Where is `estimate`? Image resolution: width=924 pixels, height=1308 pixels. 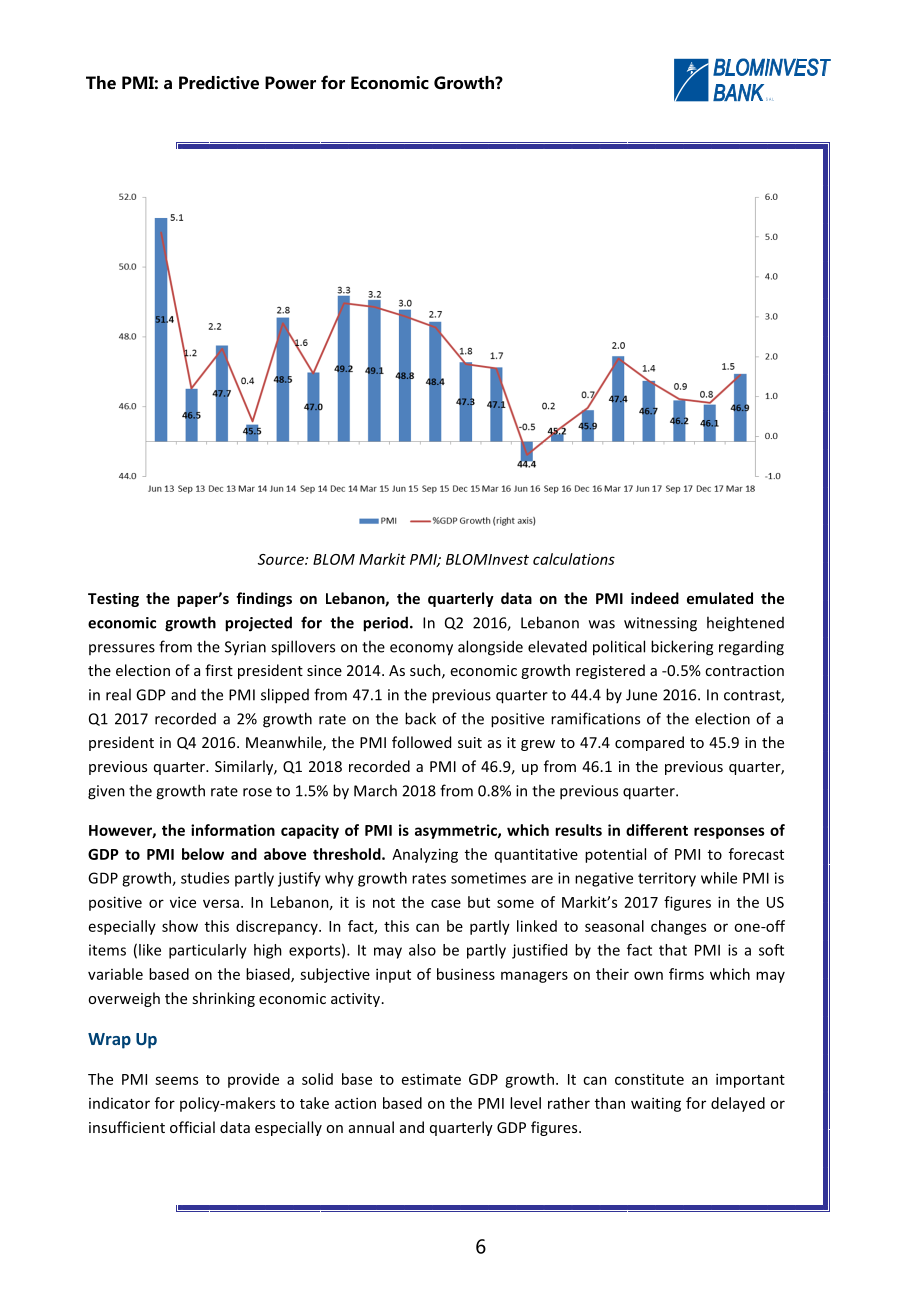
estimate is located at coordinates (431, 1079).
